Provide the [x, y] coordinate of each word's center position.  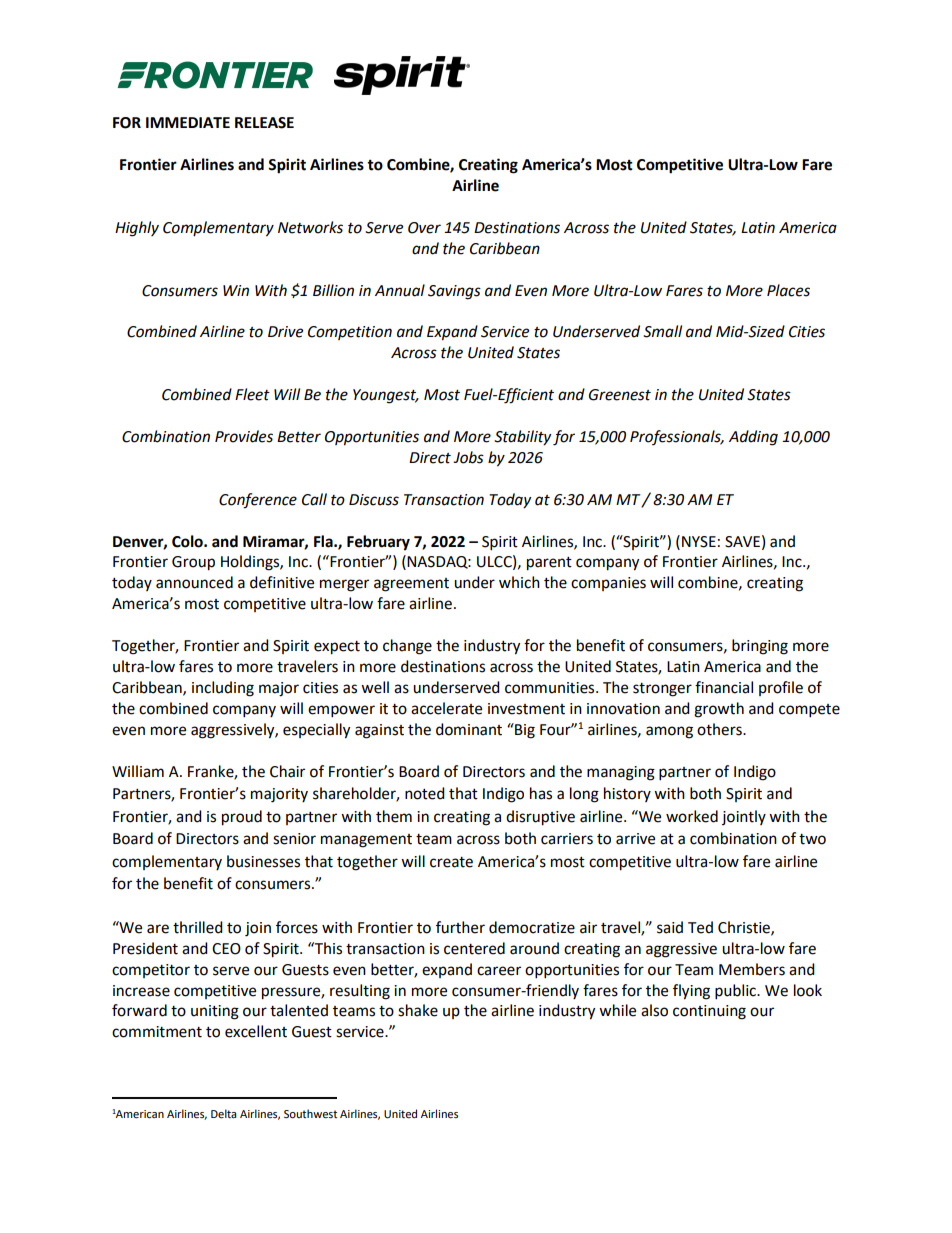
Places [788, 290]
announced [194, 582]
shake [418, 1010]
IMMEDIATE [188, 122]
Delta [224, 1114]
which [519, 582]
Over [424, 228]
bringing [760, 647]
